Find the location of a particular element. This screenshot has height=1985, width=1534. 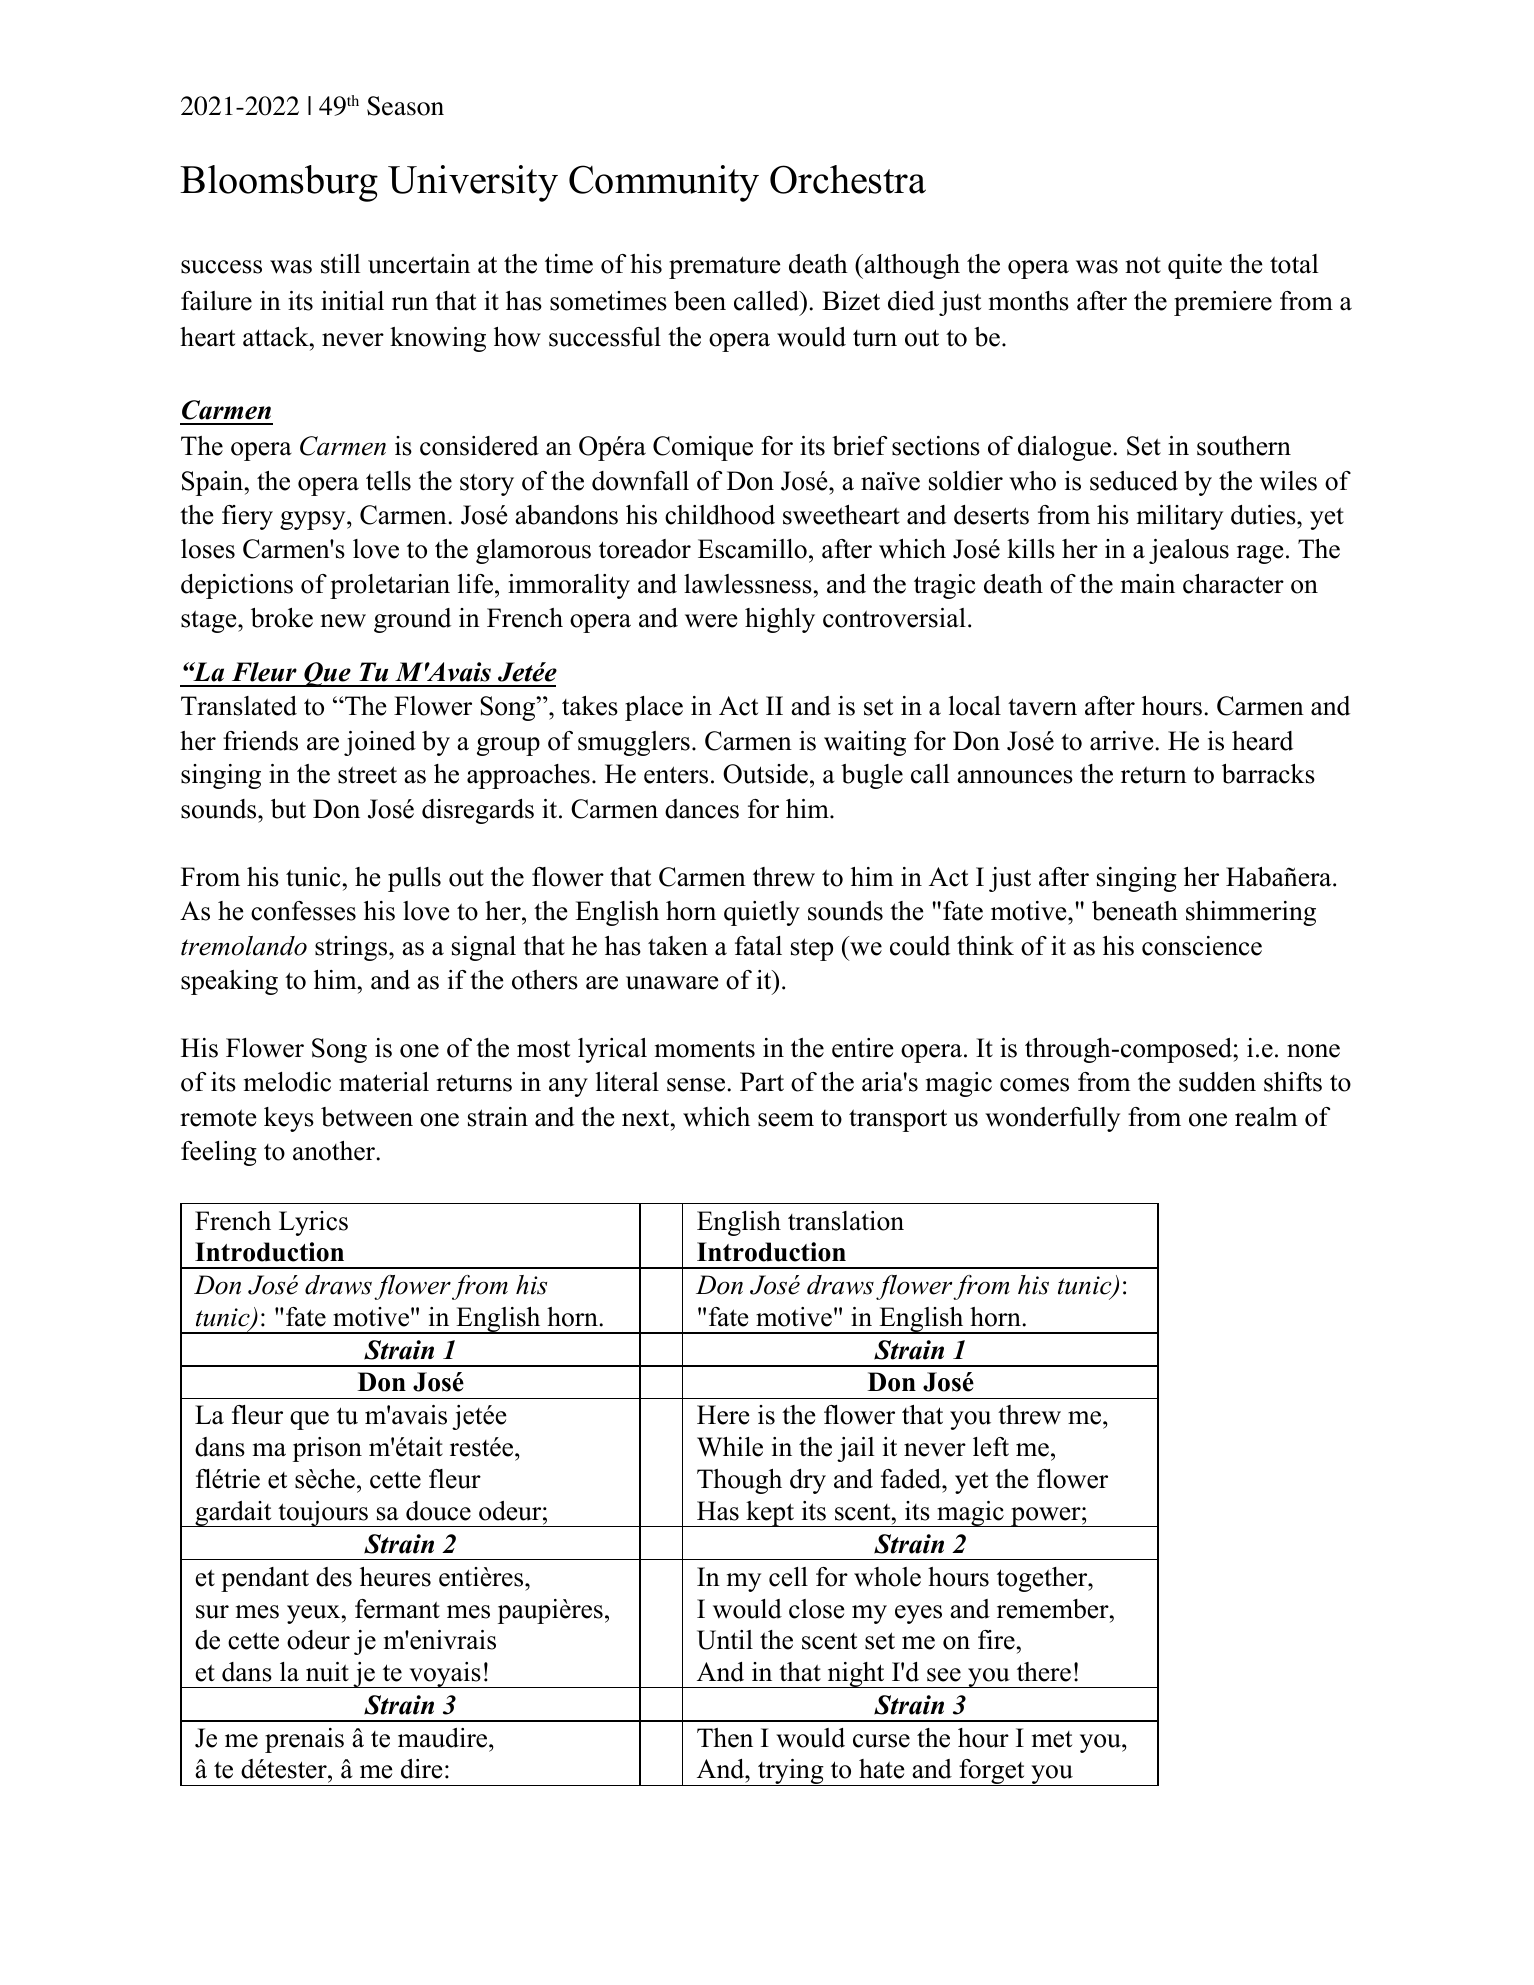

Season is located at coordinates (405, 106).
